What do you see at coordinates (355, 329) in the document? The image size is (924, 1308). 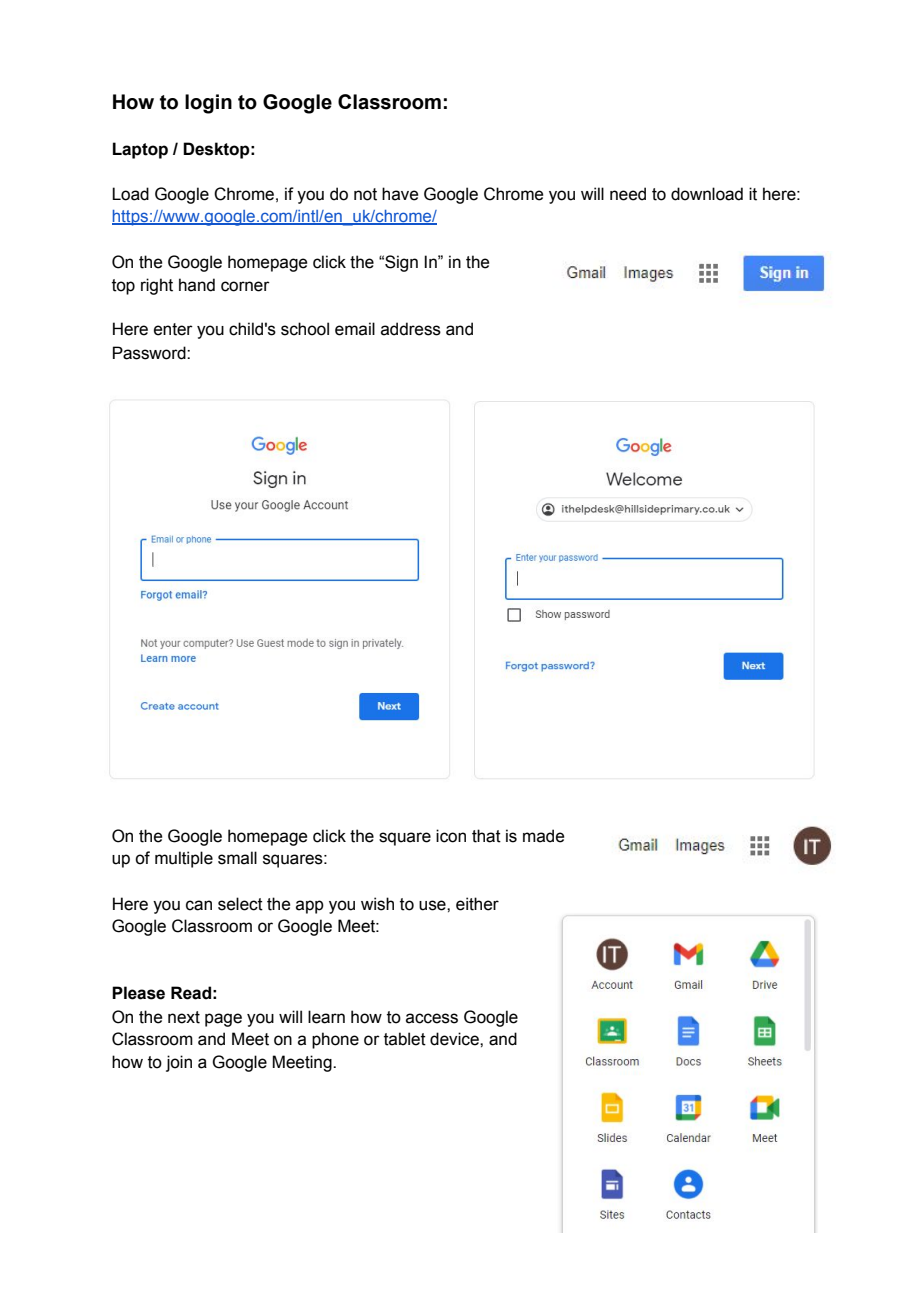 I see `email` at bounding box center [355, 329].
